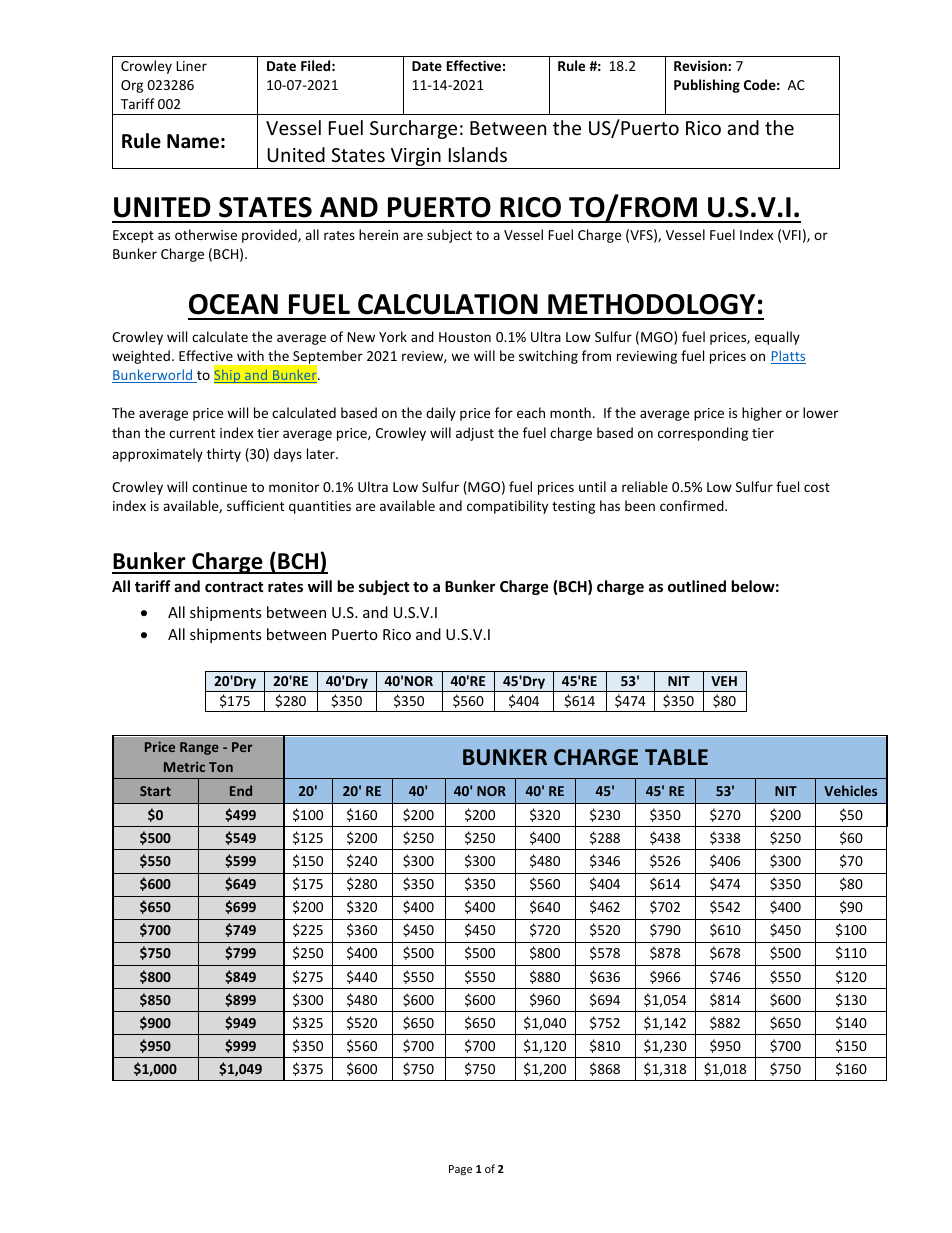  What do you see at coordinates (460, 1170) in the screenshot?
I see `Page` at bounding box center [460, 1170].
